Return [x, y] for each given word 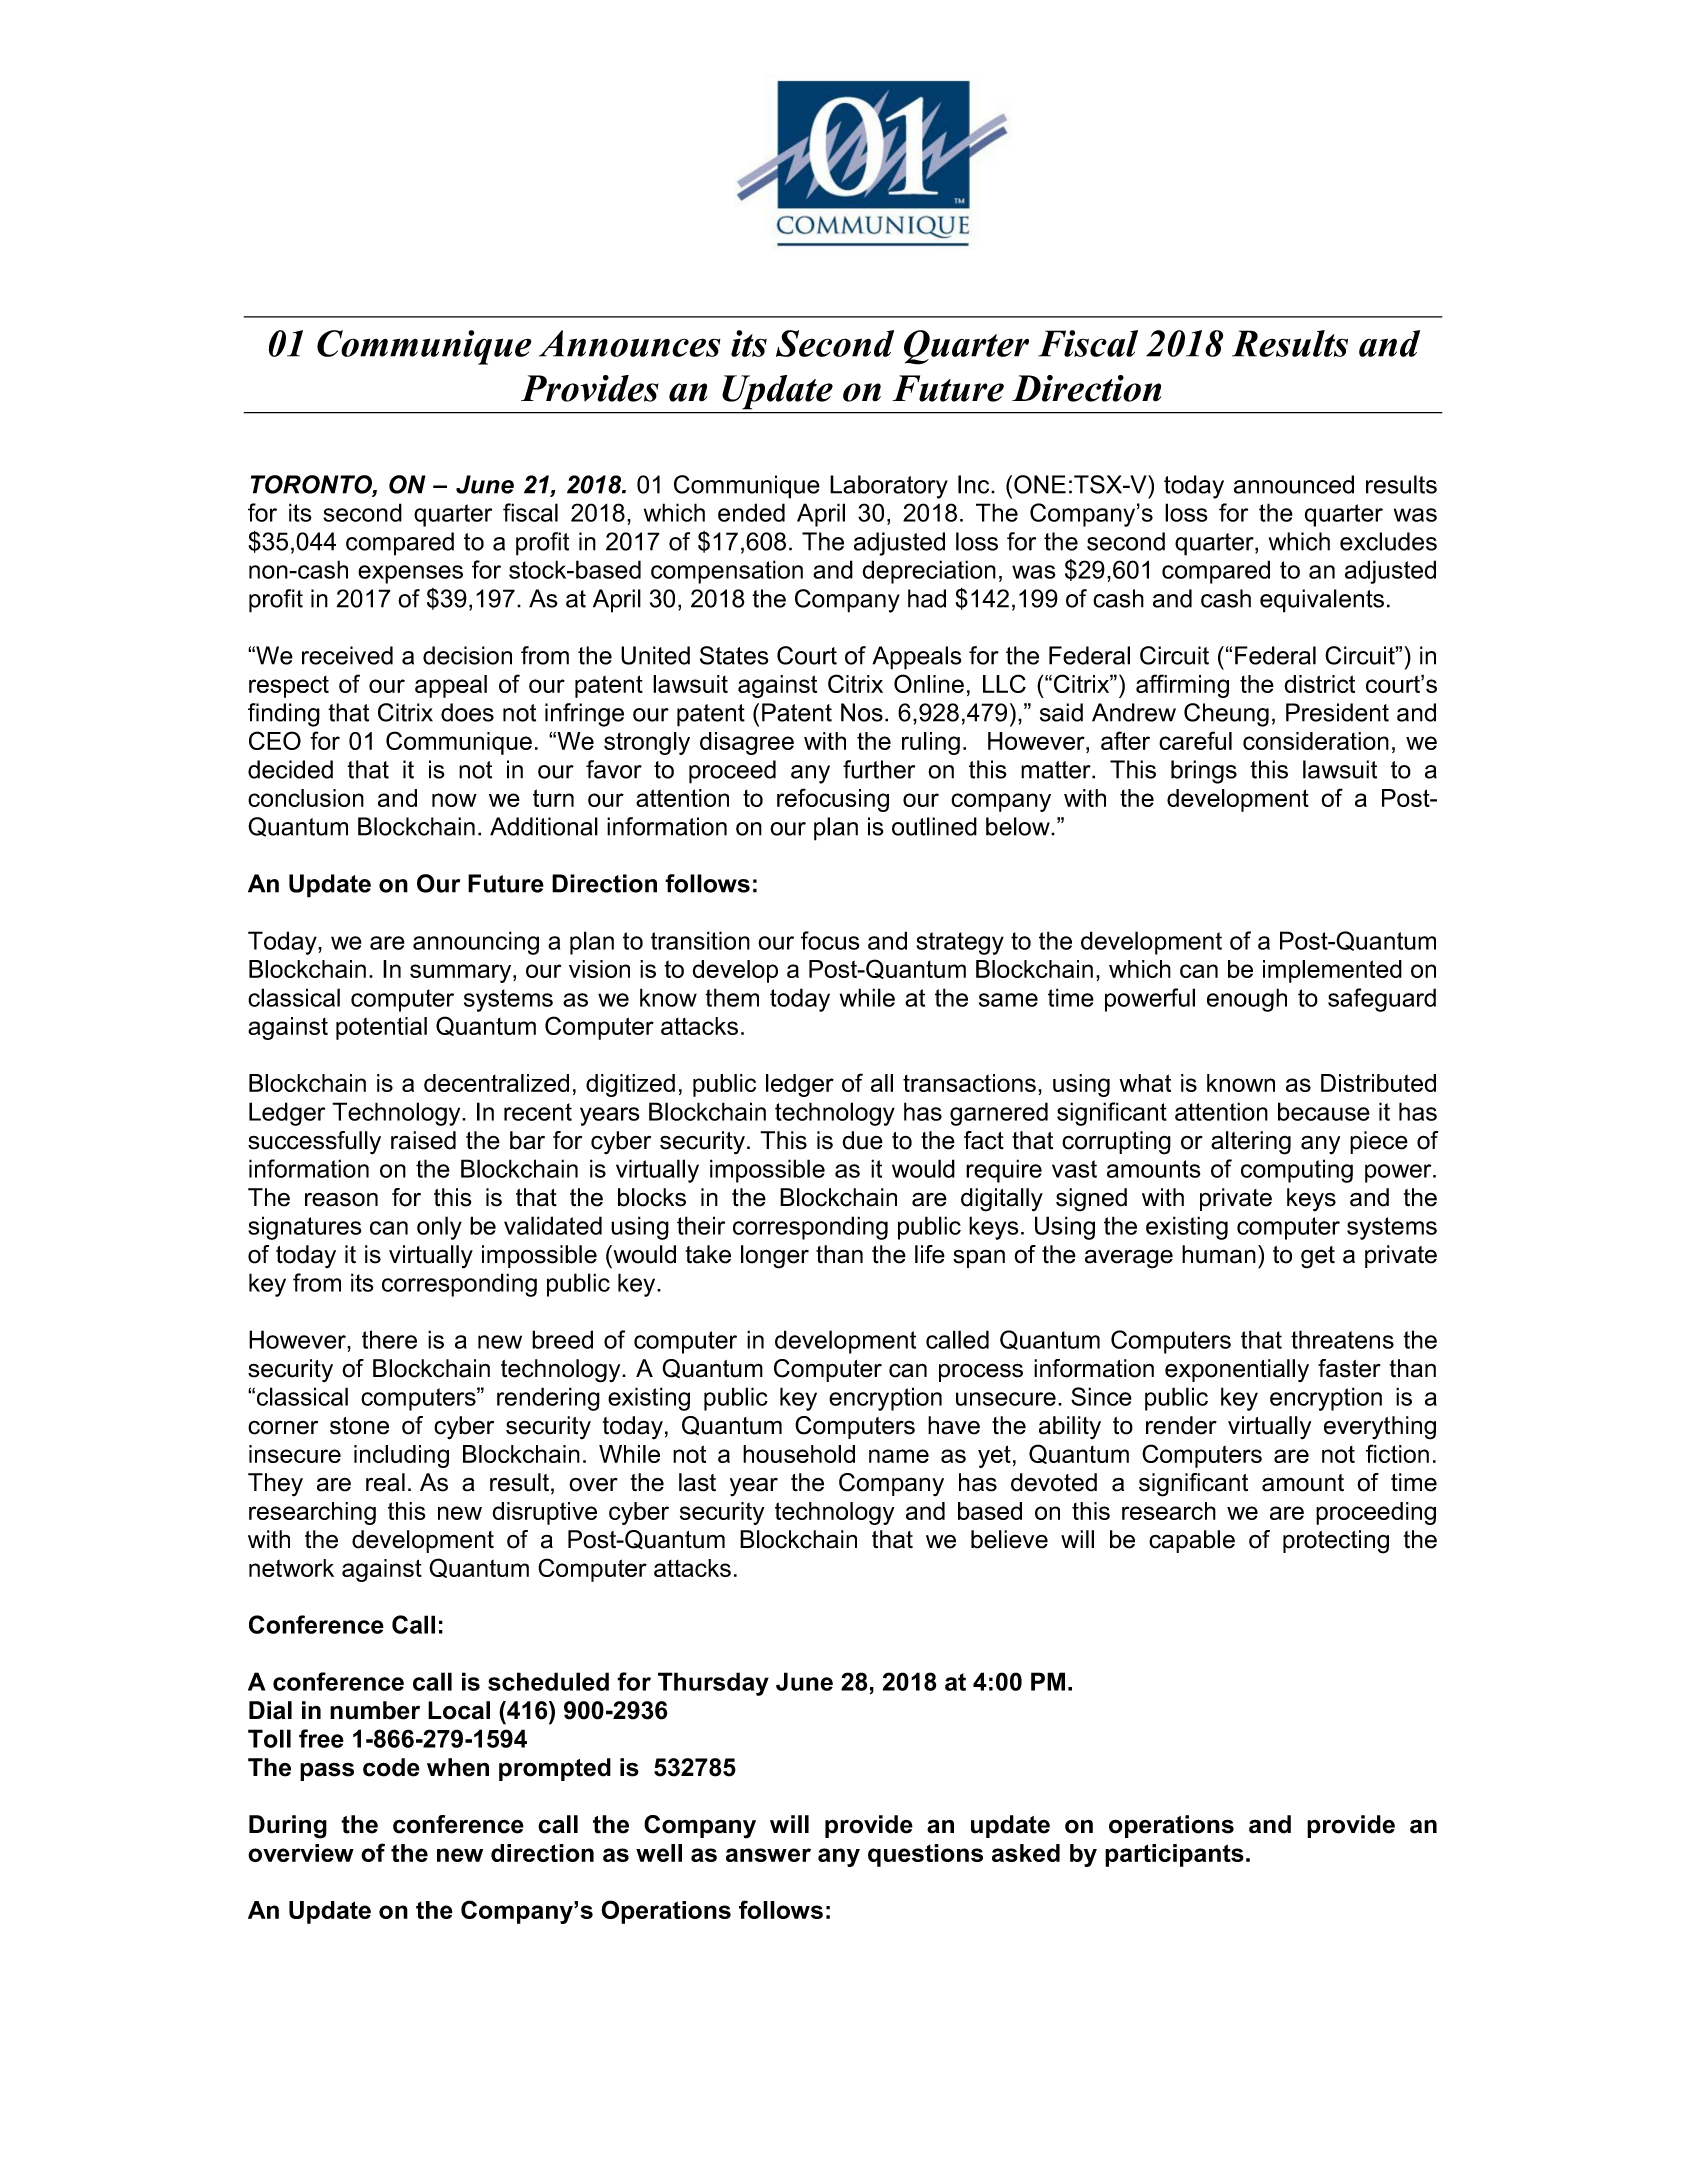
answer [768, 1855]
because [1324, 1111]
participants [1174, 1855]
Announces [630, 343]
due [862, 1140]
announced [1294, 484]
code [391, 1767]
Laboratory [889, 487]
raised [423, 1140]
